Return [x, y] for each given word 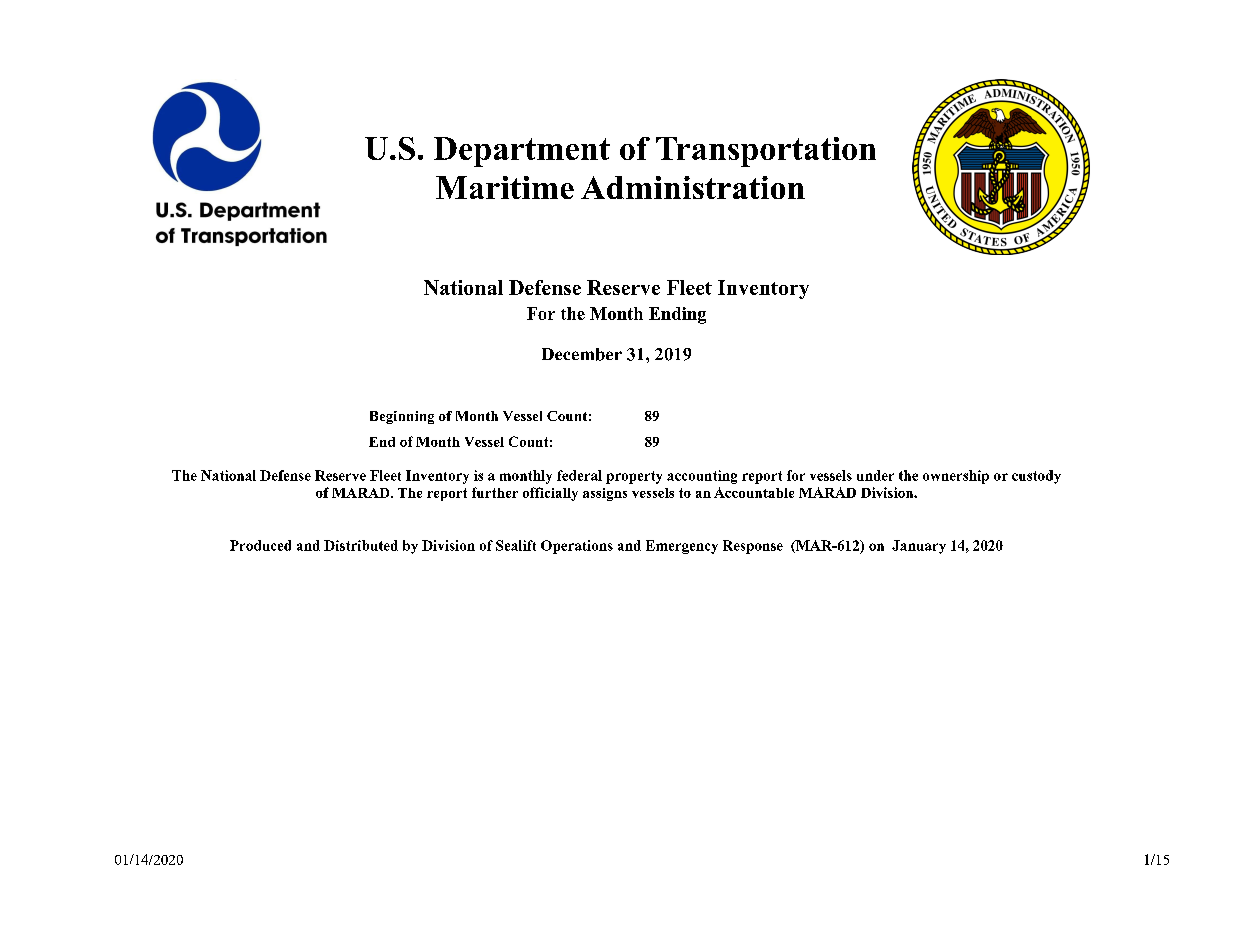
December [582, 354]
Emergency [682, 547]
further [495, 492]
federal [579, 475]
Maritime [505, 187]
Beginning [402, 417]
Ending [677, 315]
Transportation [766, 152]
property [634, 477]
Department [522, 152]
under [875, 475]
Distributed [361, 545]
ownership [956, 477]
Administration [693, 187]
